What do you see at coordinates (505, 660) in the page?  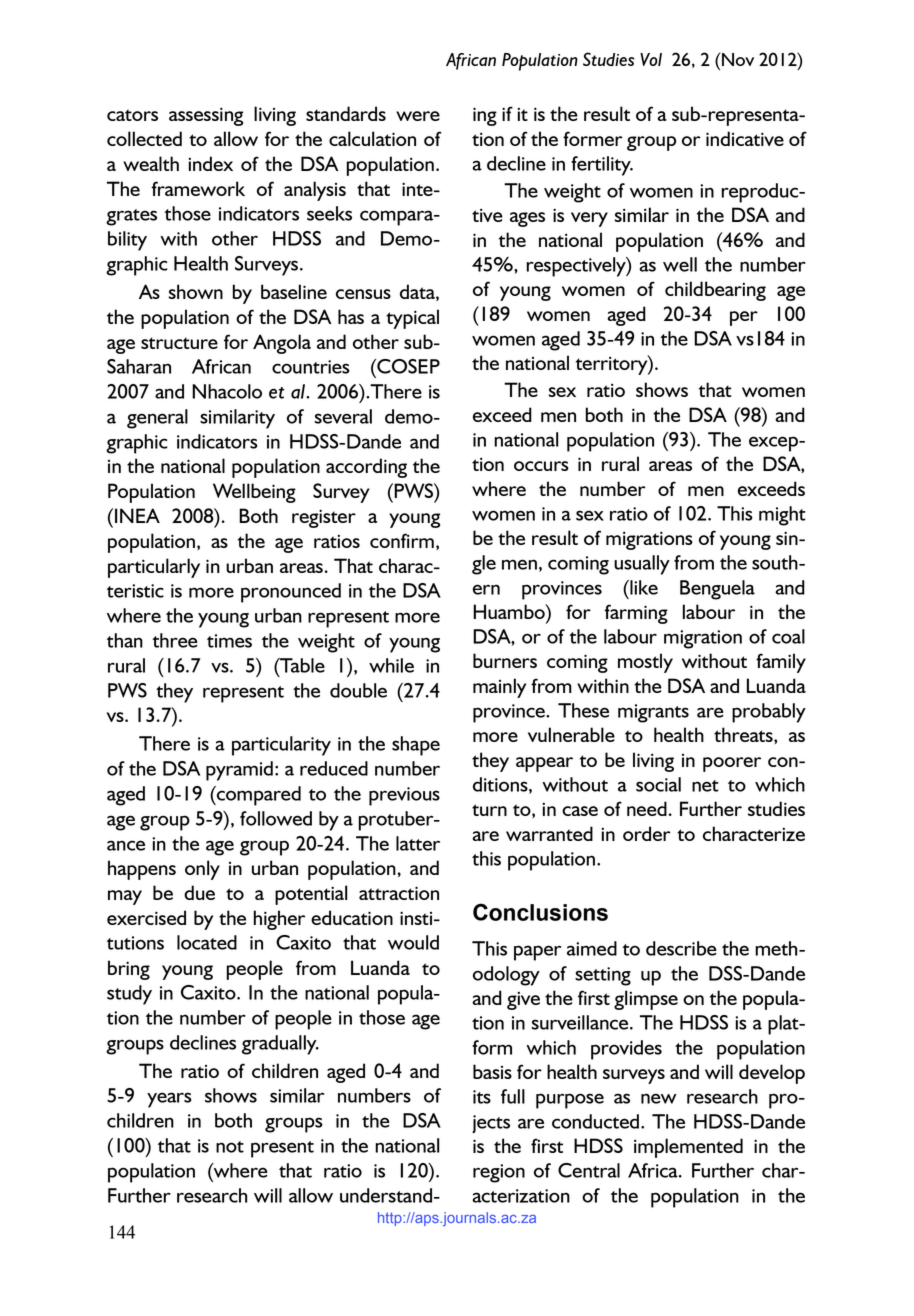 I see `burners` at bounding box center [505, 660].
